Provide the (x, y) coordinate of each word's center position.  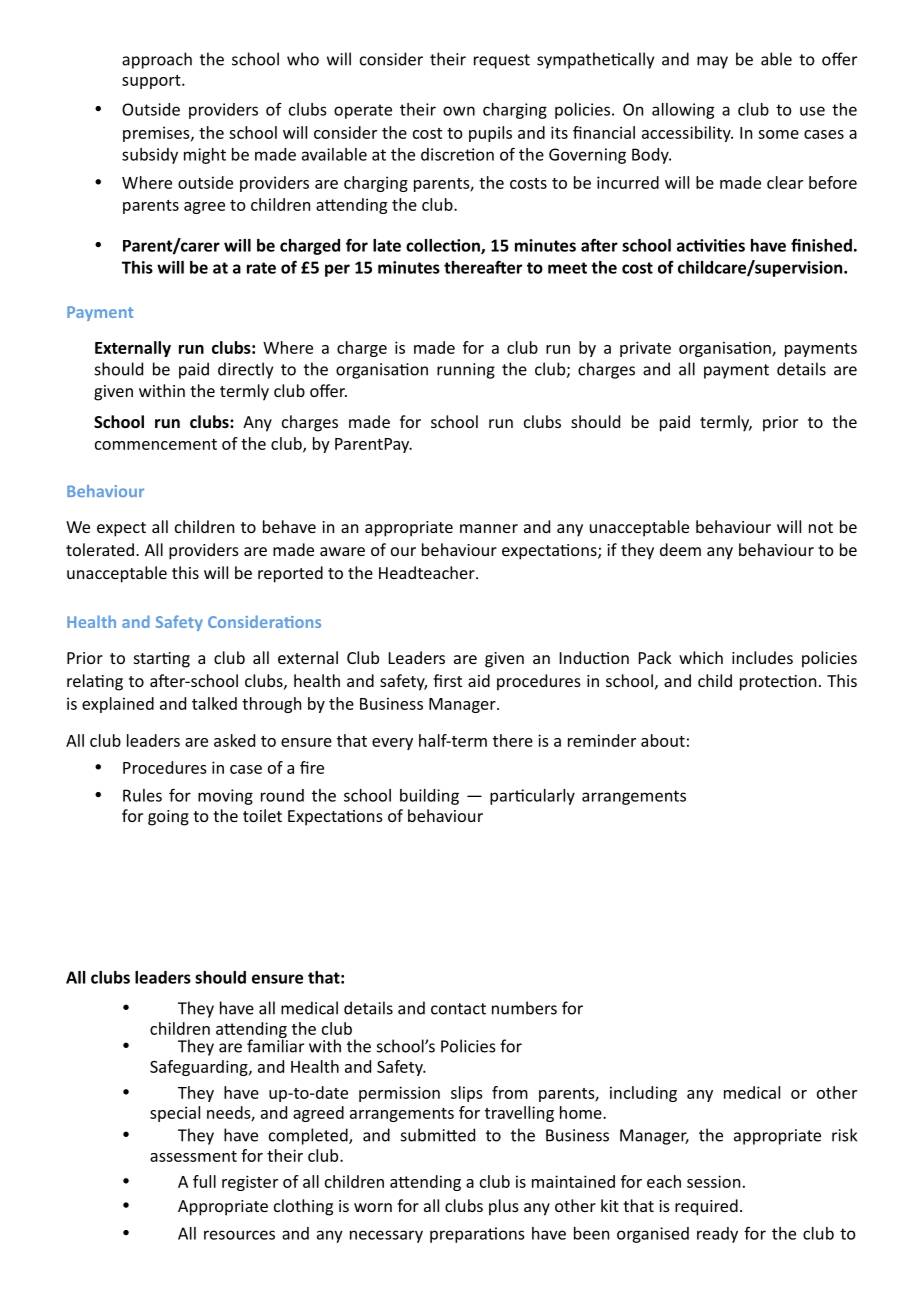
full (204, 1181)
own (459, 111)
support (152, 82)
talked (214, 703)
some (778, 134)
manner (489, 528)
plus (504, 1207)
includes (762, 657)
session (713, 1181)
